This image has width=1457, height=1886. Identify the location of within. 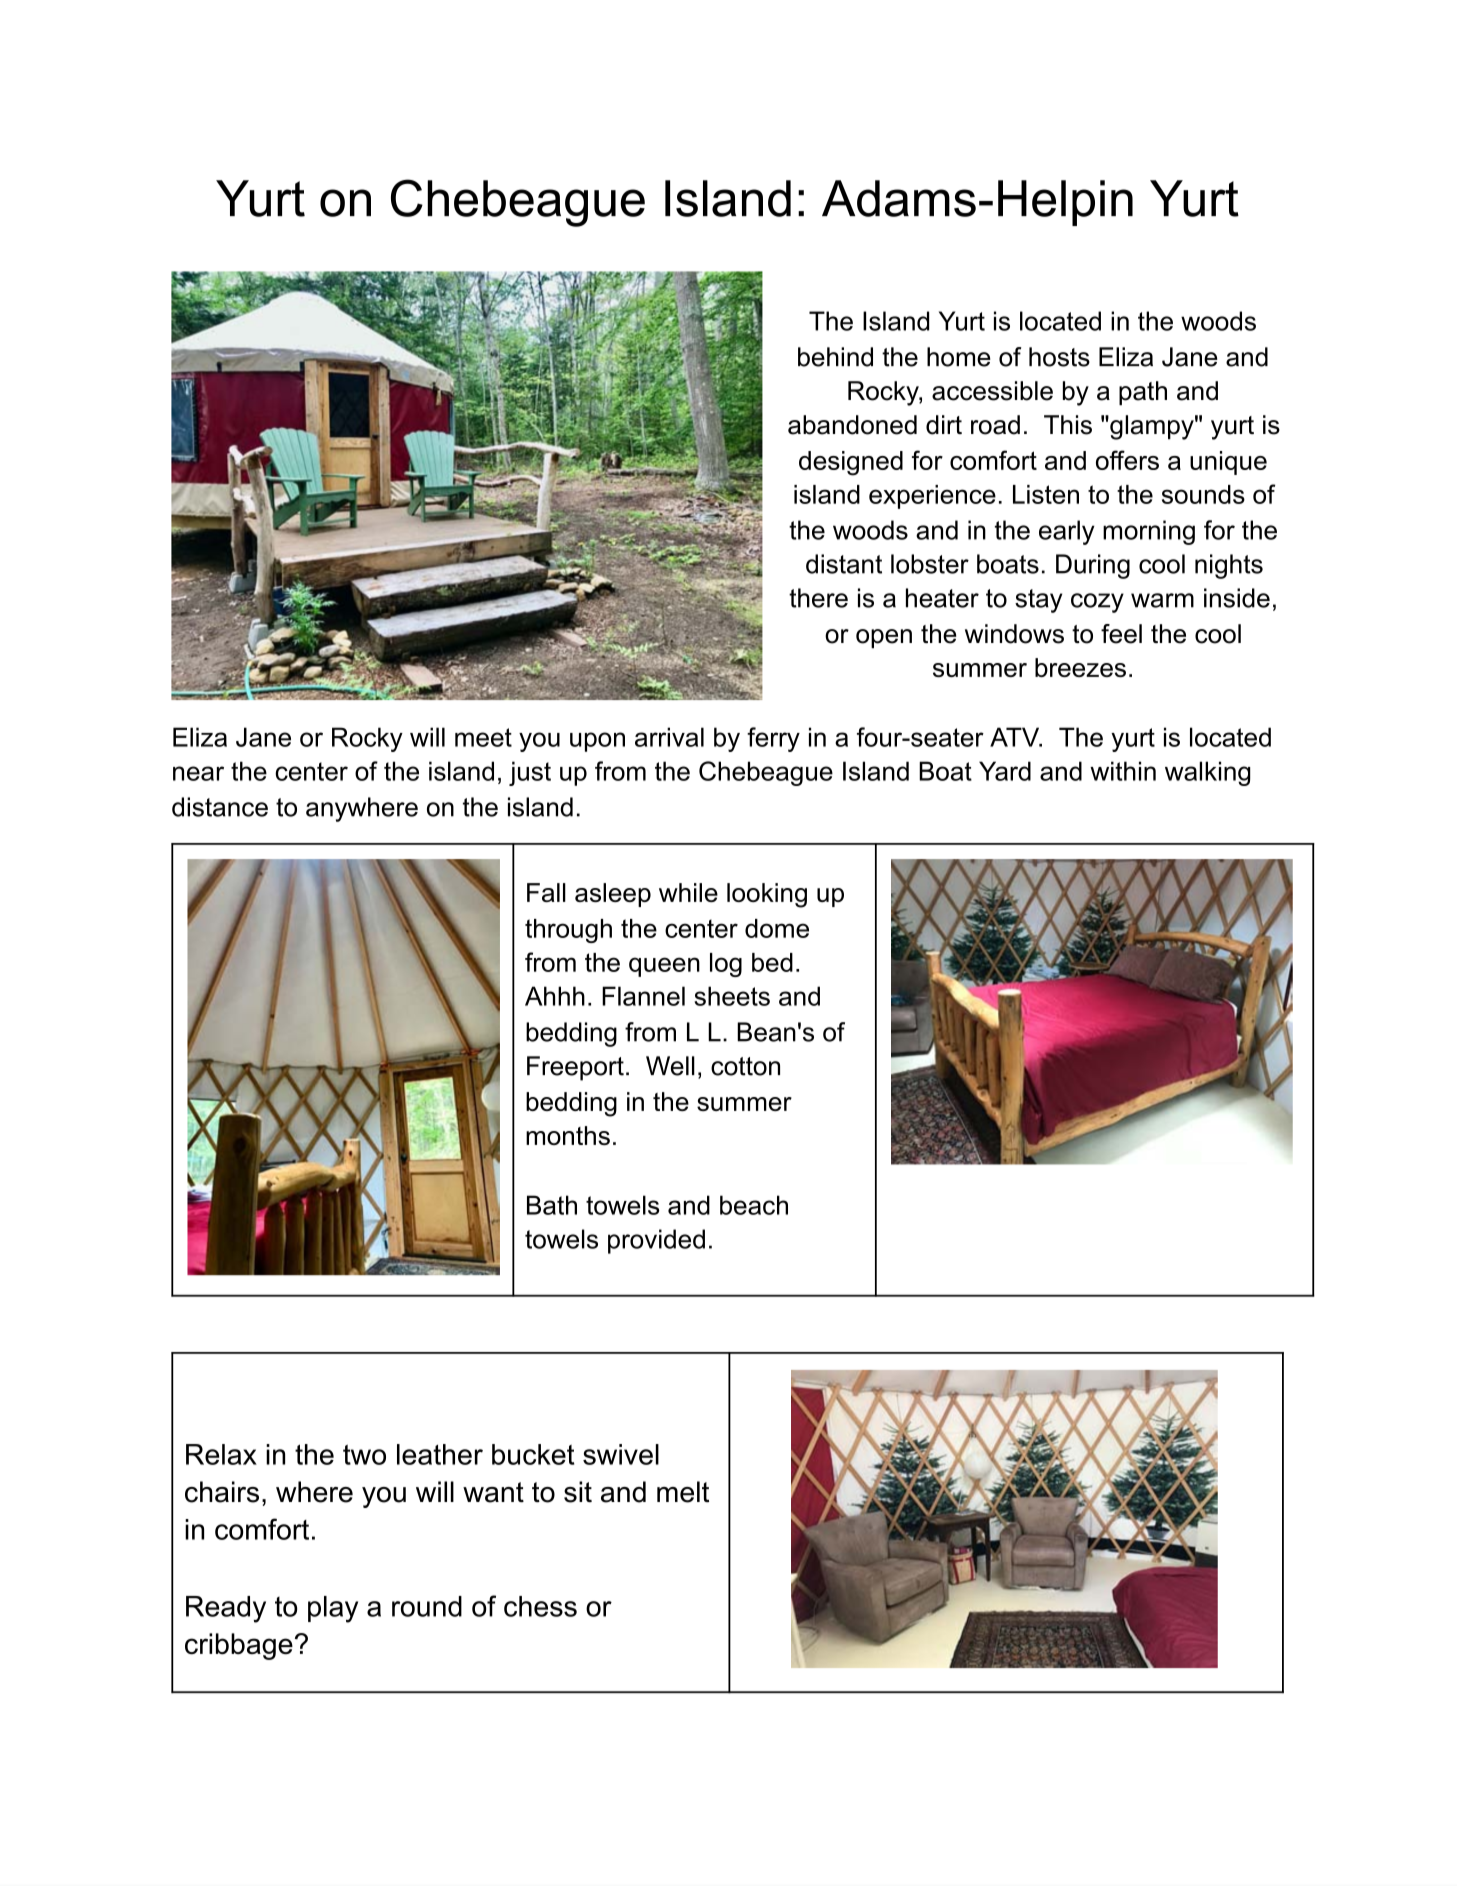
(1123, 771).
